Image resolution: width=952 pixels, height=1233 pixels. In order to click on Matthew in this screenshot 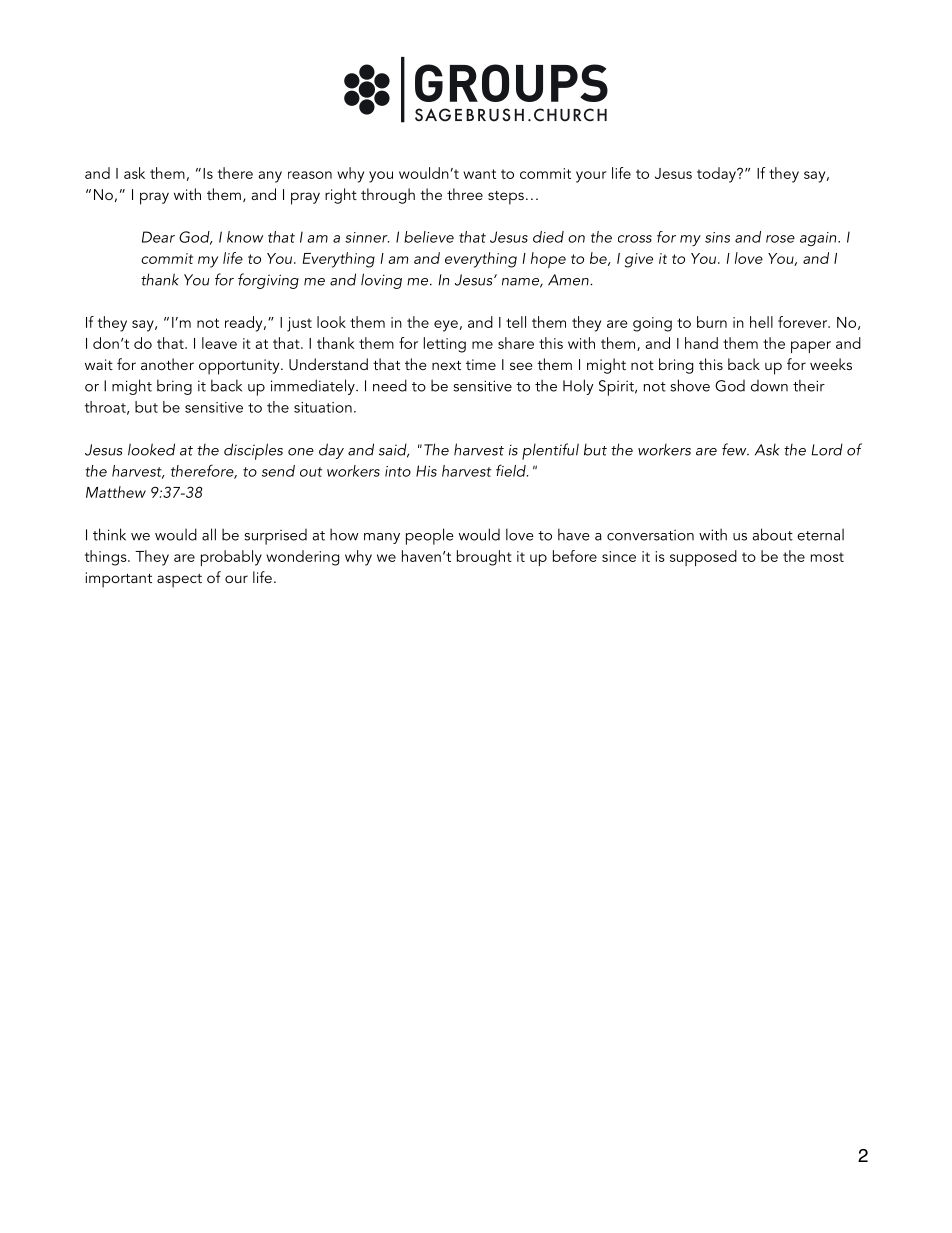, I will do `click(116, 492)`.
